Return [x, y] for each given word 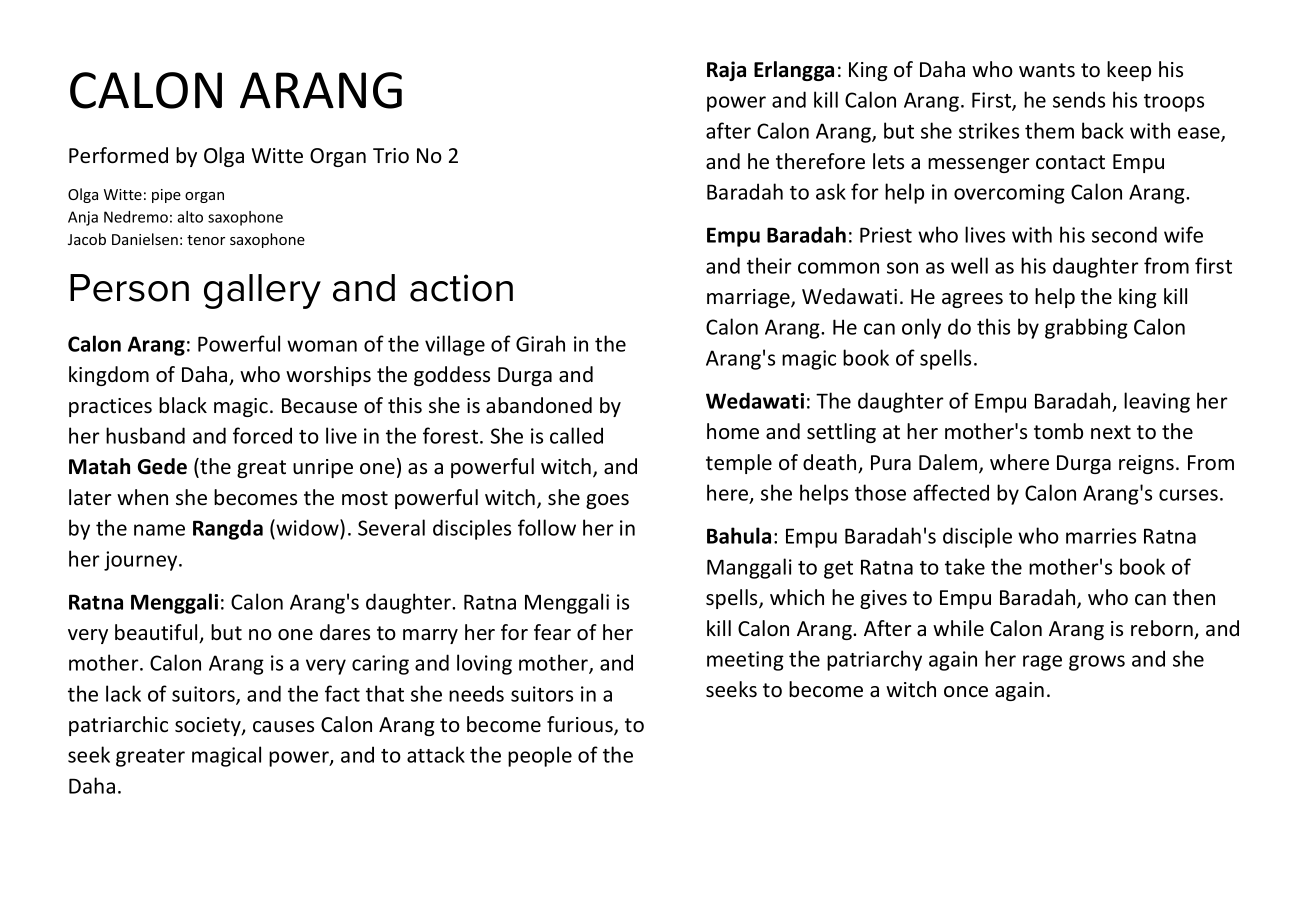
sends [1079, 99]
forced [262, 435]
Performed [118, 155]
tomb [1058, 431]
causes [283, 727]
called [576, 435]
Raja [726, 71]
